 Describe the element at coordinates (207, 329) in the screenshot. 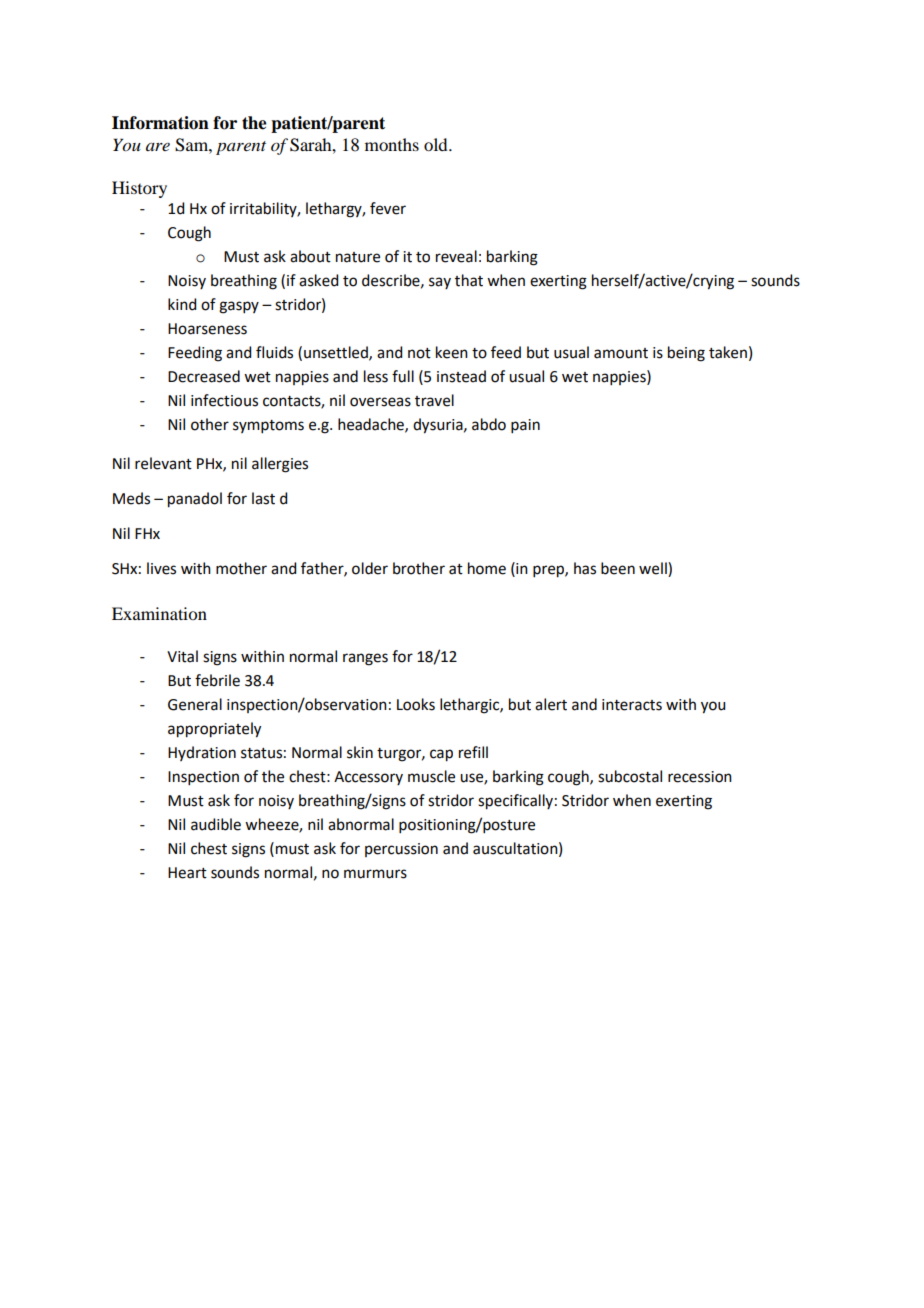

I see `Hoarseness` at that location.
